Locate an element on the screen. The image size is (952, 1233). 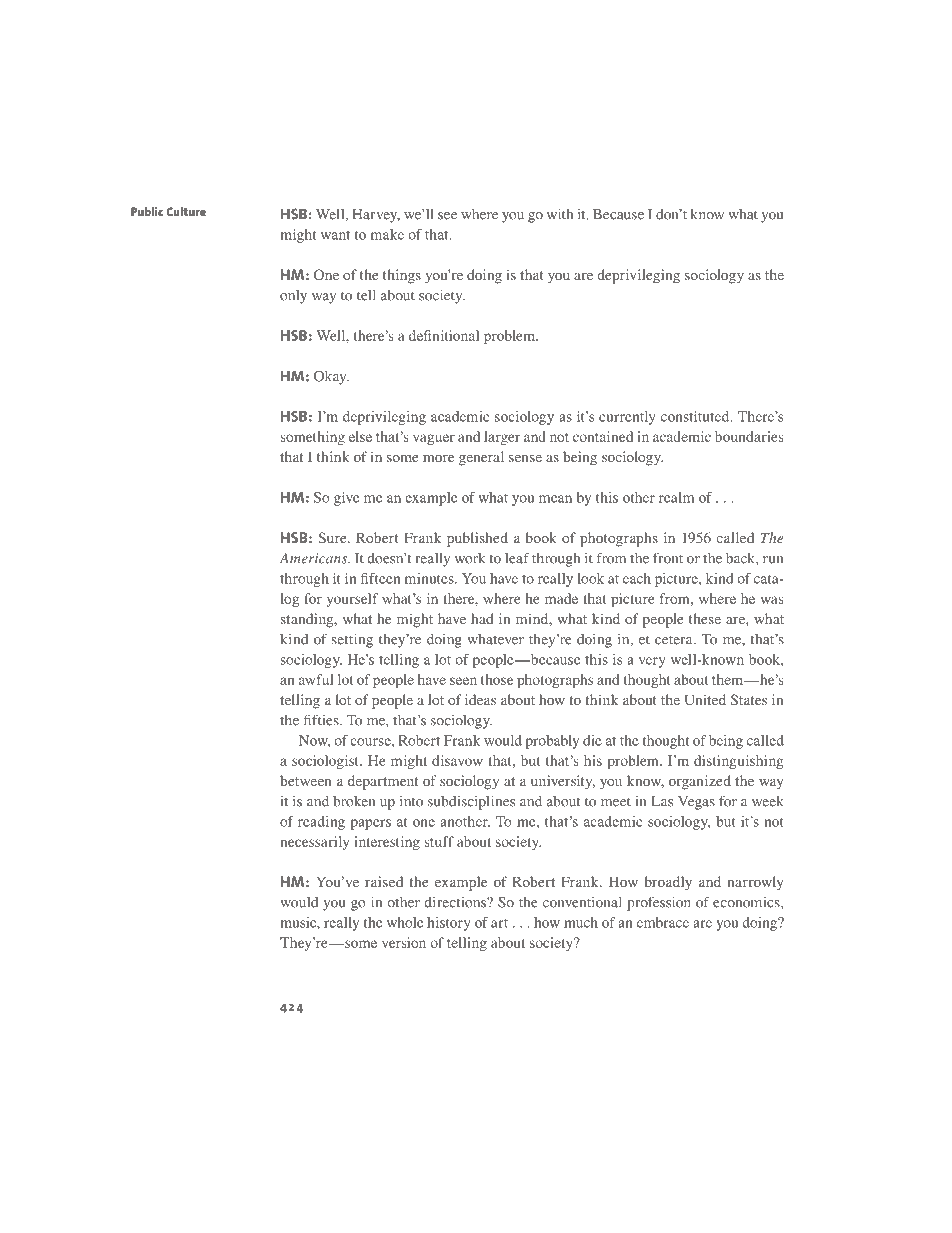
make is located at coordinates (387, 234).
